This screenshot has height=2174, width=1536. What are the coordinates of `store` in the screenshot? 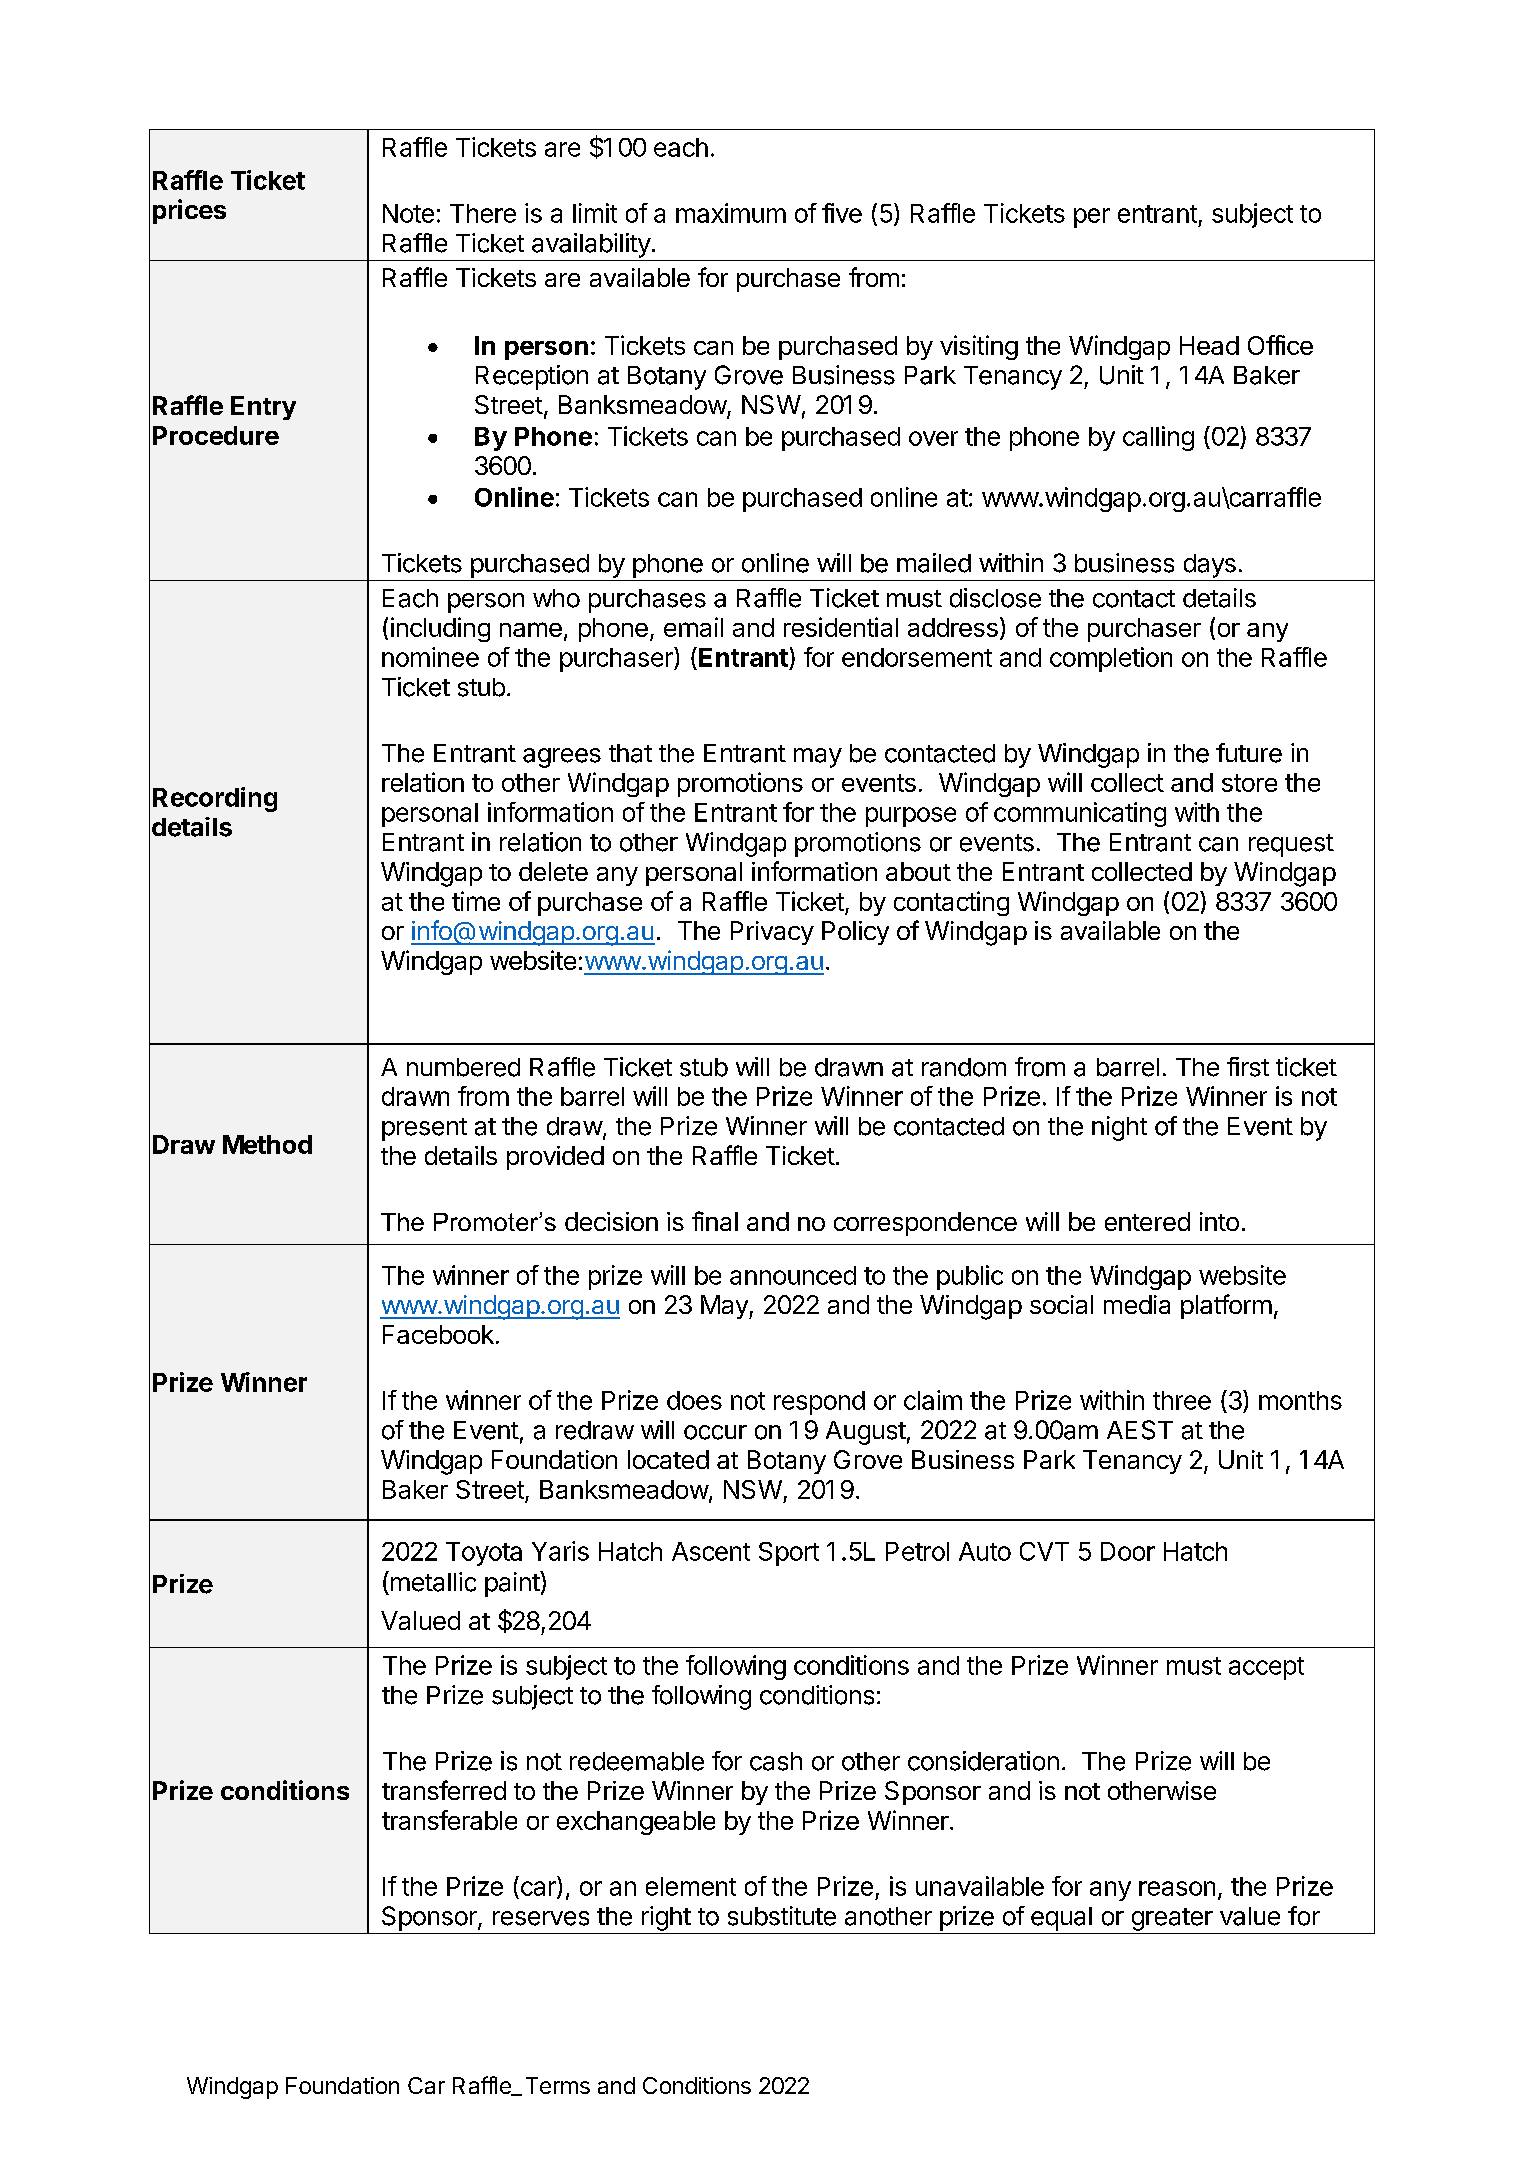 It's located at (1249, 783).
